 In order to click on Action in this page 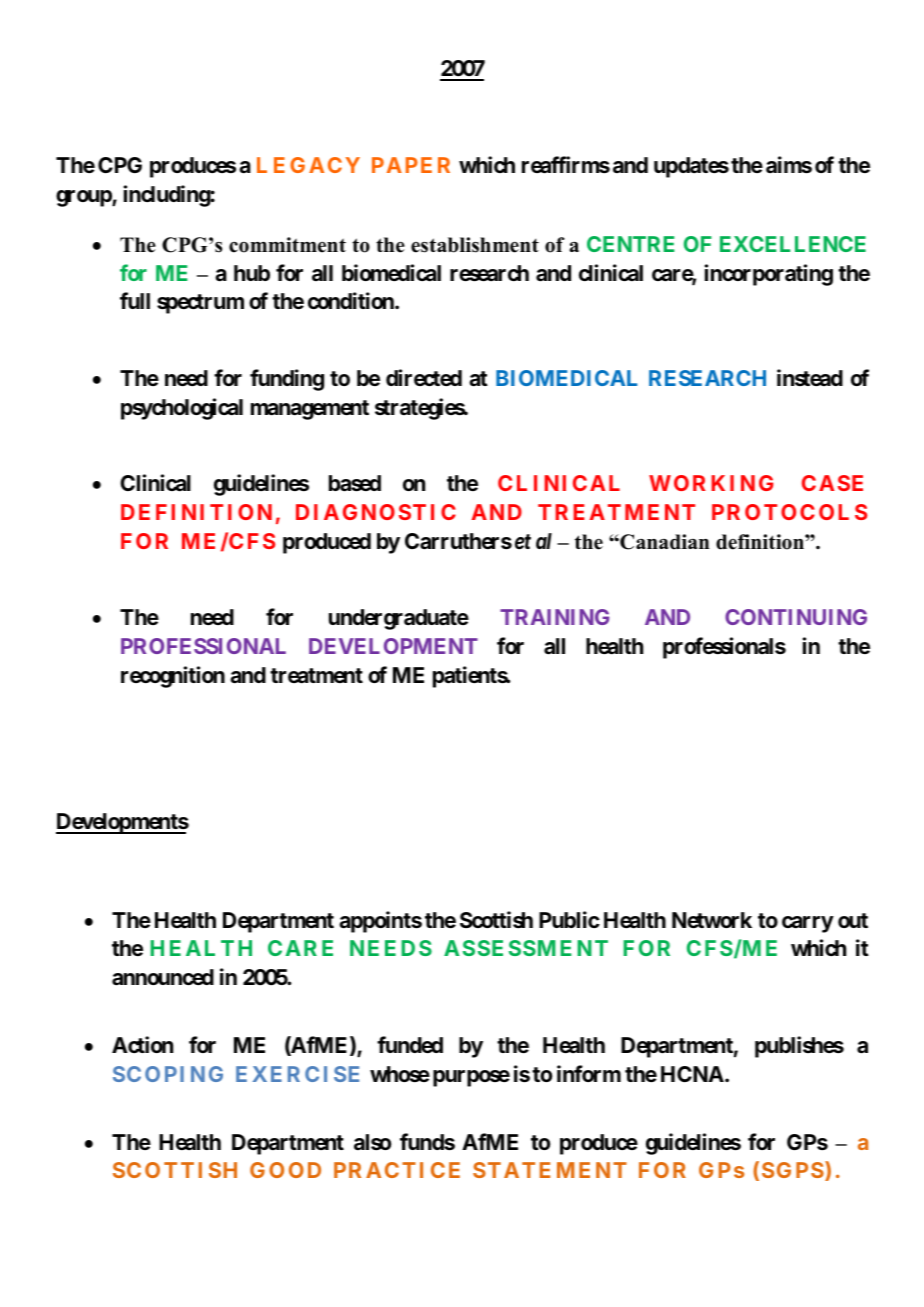, I will do `click(142, 1044)`.
